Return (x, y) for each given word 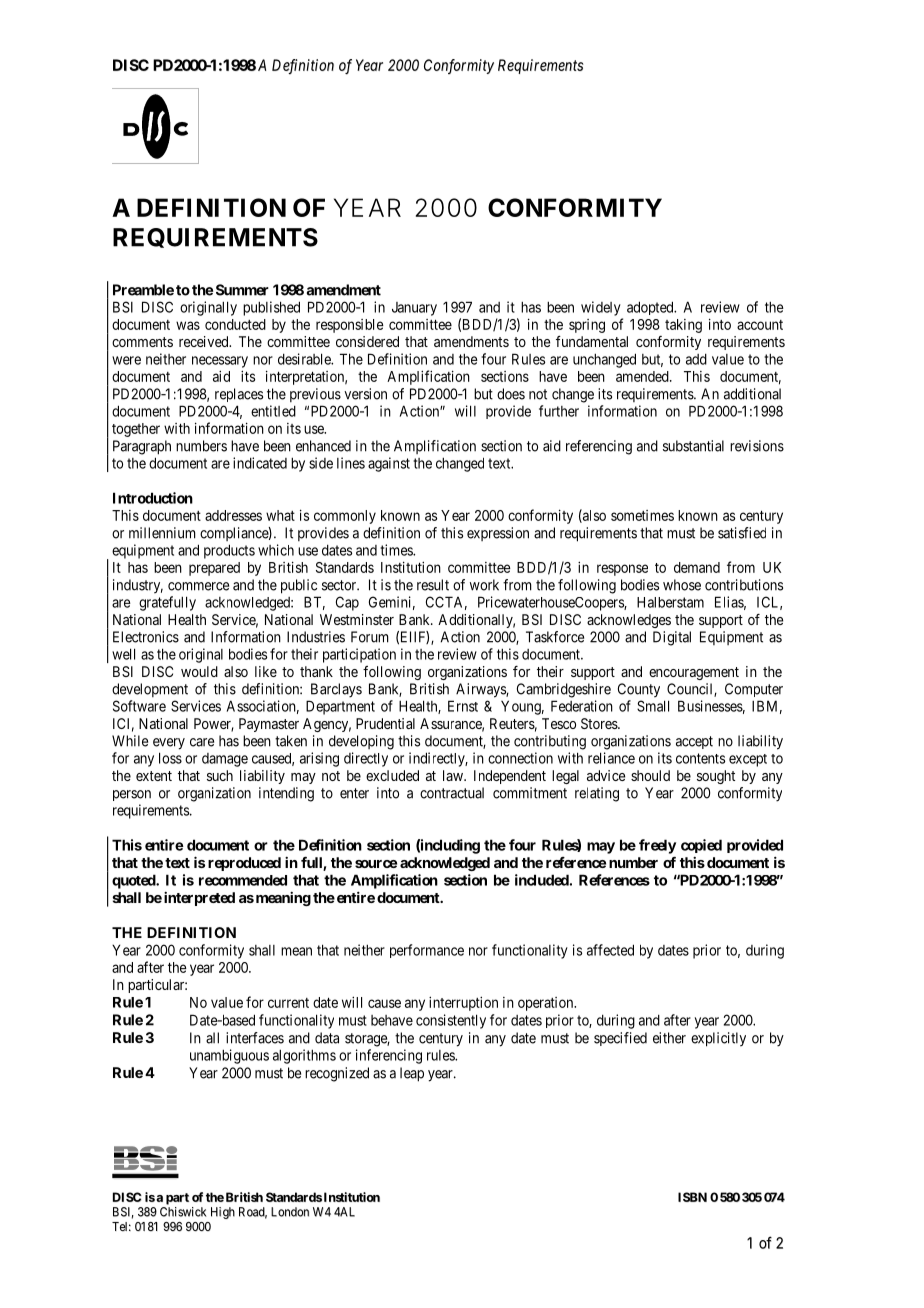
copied (701, 846)
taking (683, 326)
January (414, 309)
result (433, 585)
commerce (198, 586)
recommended (243, 880)
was (188, 325)
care (202, 742)
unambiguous (229, 1056)
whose (682, 585)
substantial (693, 446)
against (389, 464)
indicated (260, 463)
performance (427, 951)
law (454, 775)
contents (700, 758)
